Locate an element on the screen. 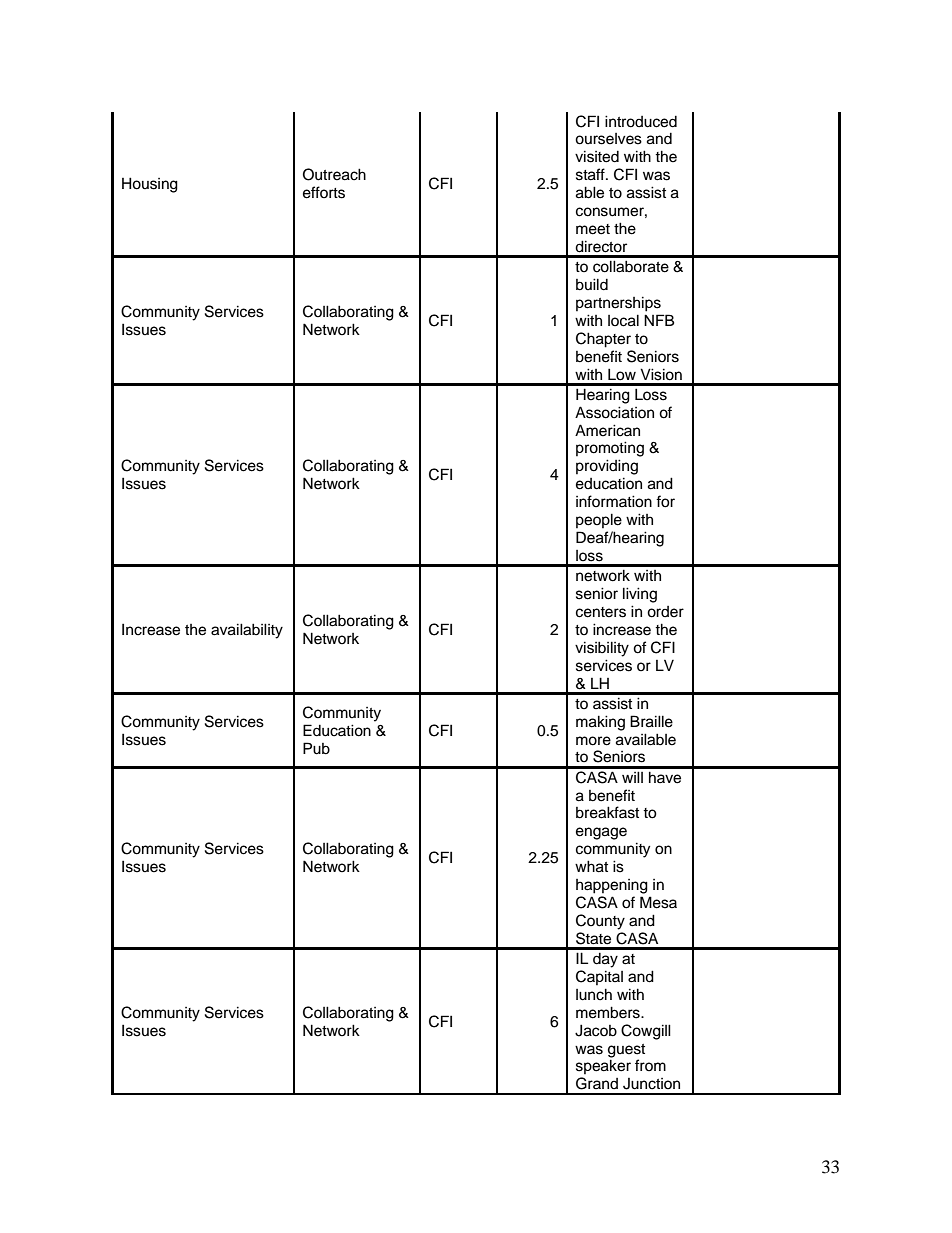 Image resolution: width=952 pixels, height=1233 pixels. centers is located at coordinates (601, 612).
